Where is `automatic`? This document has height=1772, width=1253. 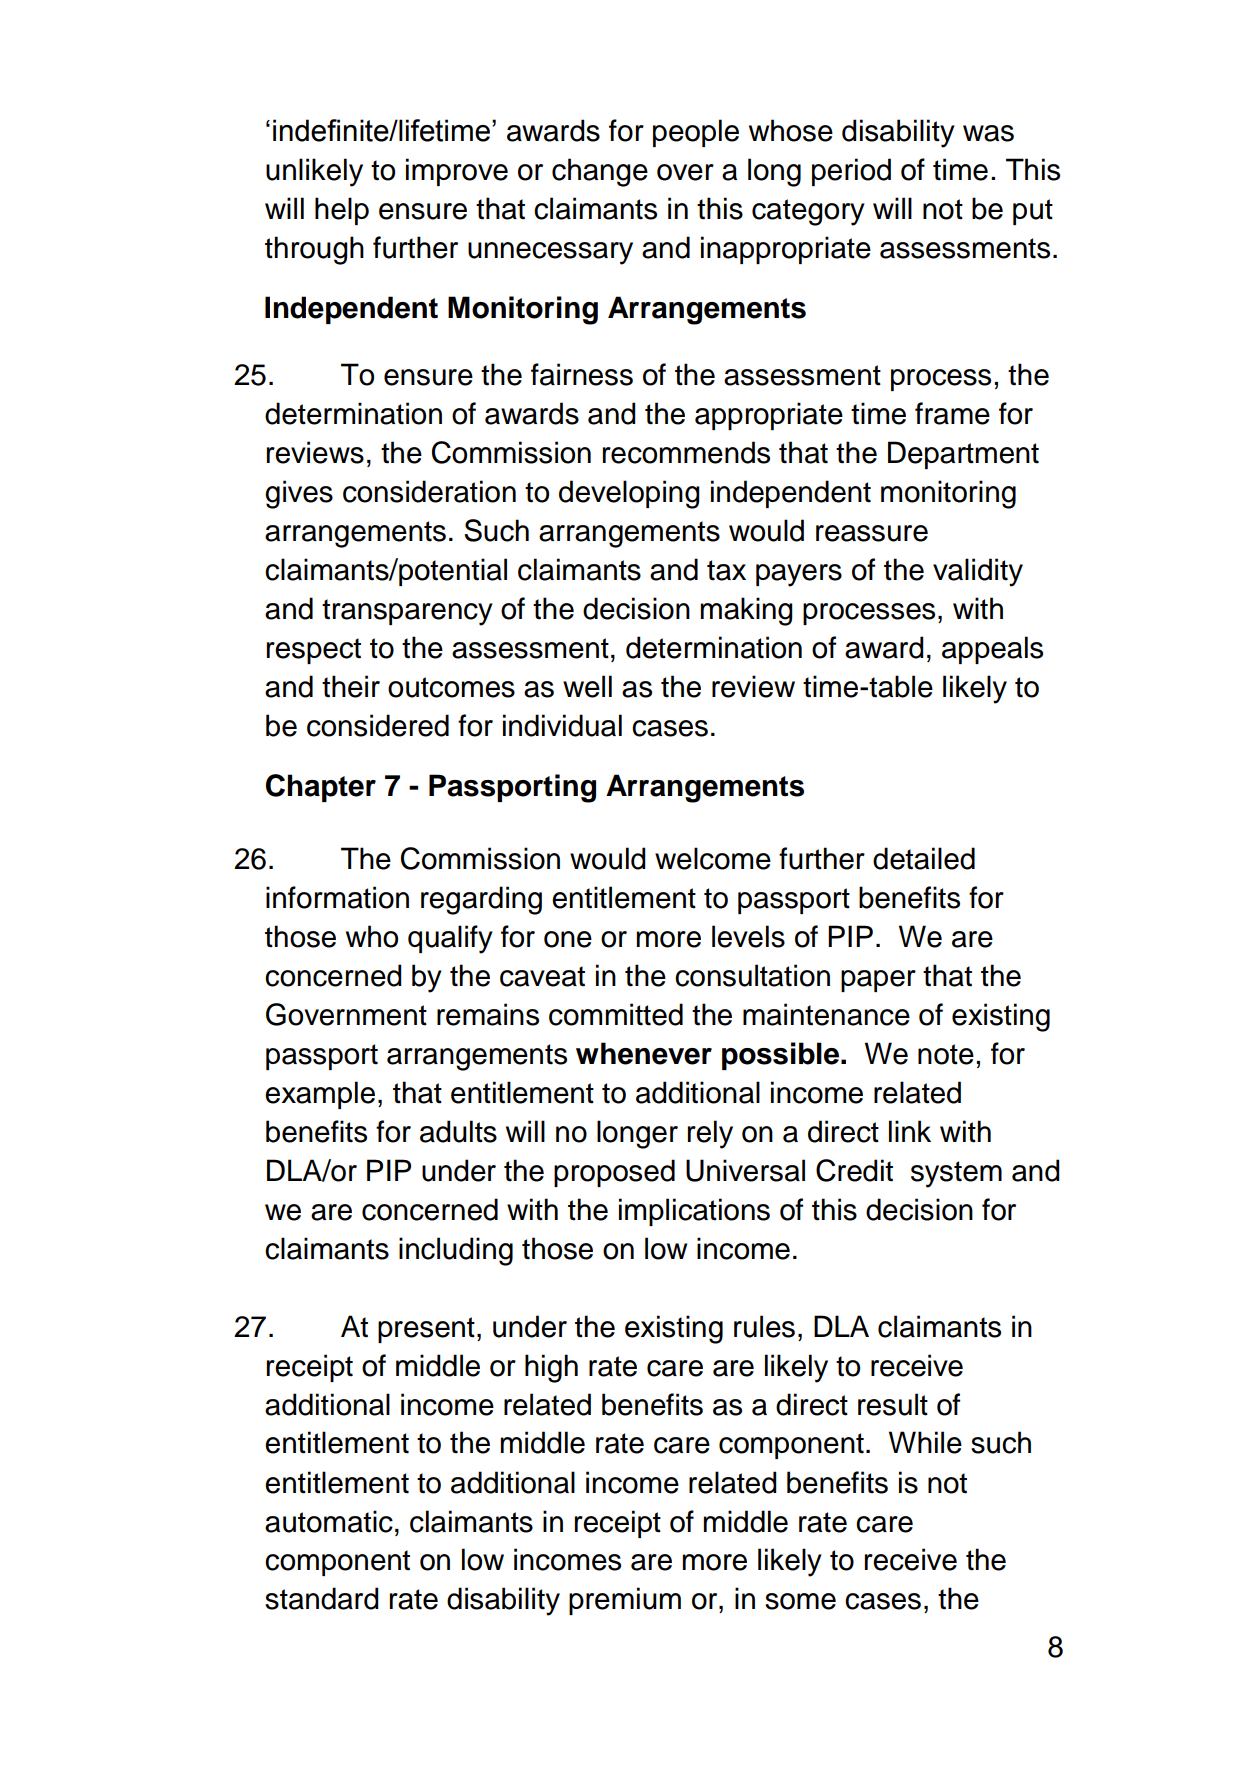 automatic is located at coordinates (329, 1521).
